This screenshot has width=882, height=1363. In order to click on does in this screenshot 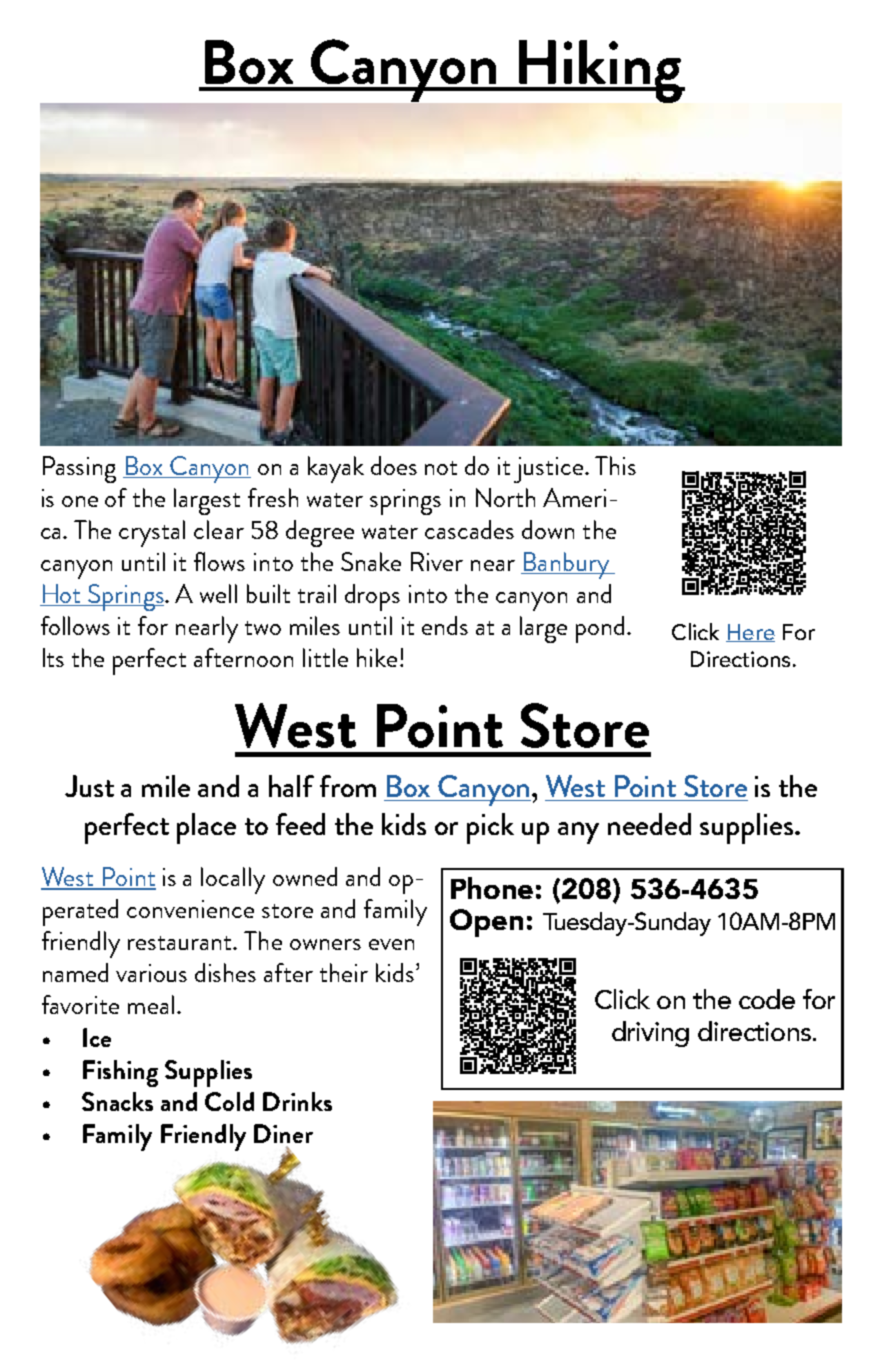, I will do `click(394, 465)`.
